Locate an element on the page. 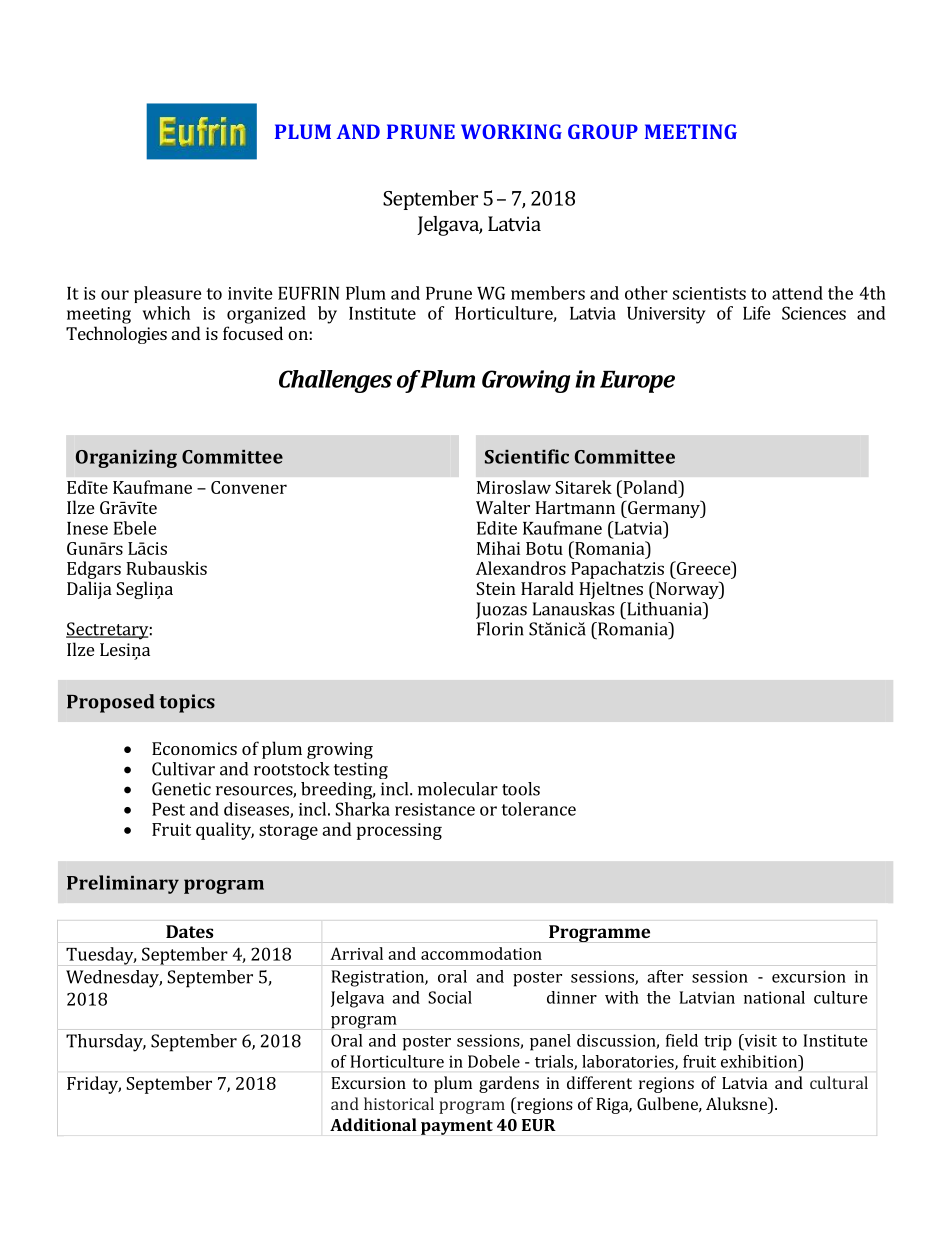  WORKING is located at coordinates (511, 131).
